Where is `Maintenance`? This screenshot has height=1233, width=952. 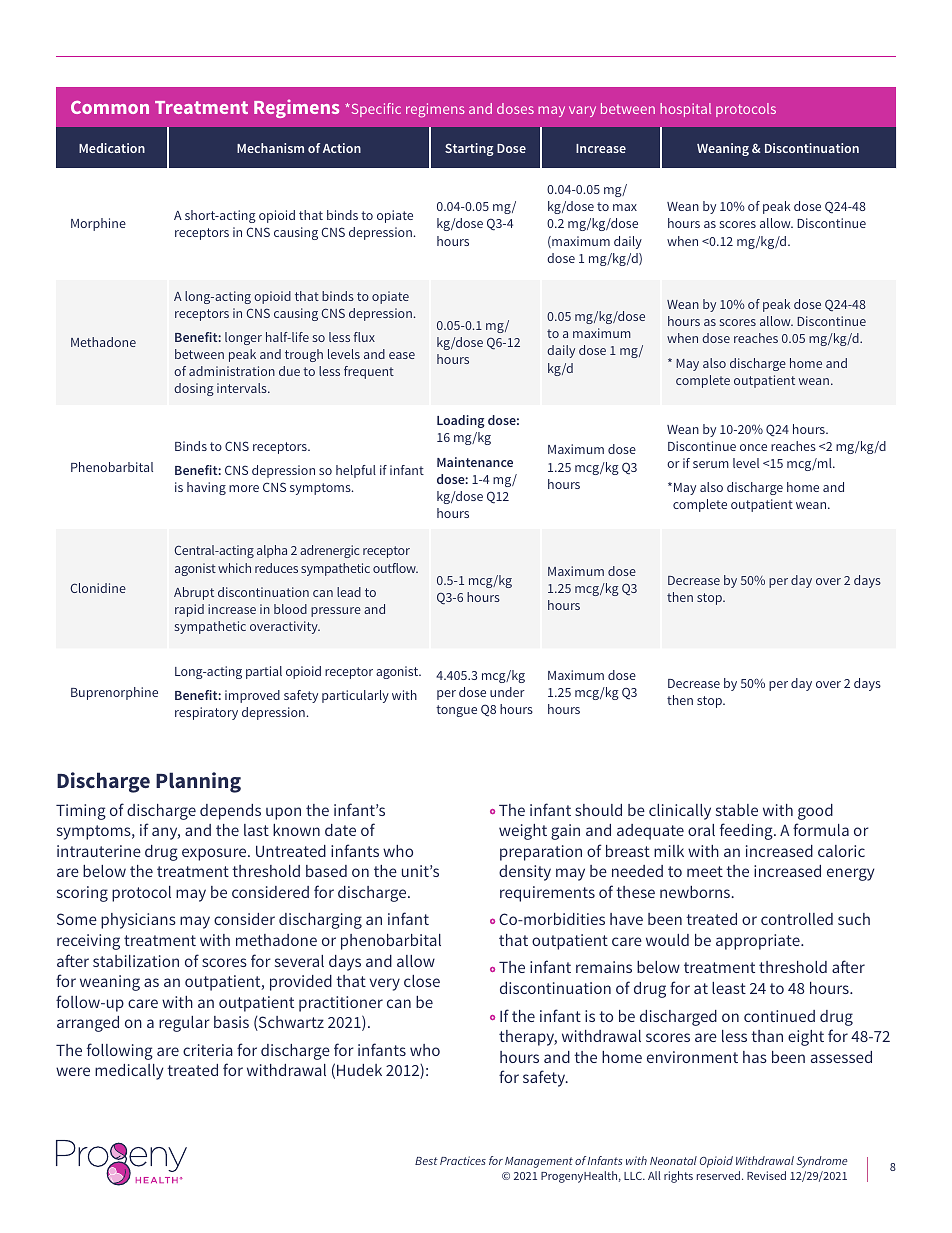 Maintenance is located at coordinates (475, 462).
